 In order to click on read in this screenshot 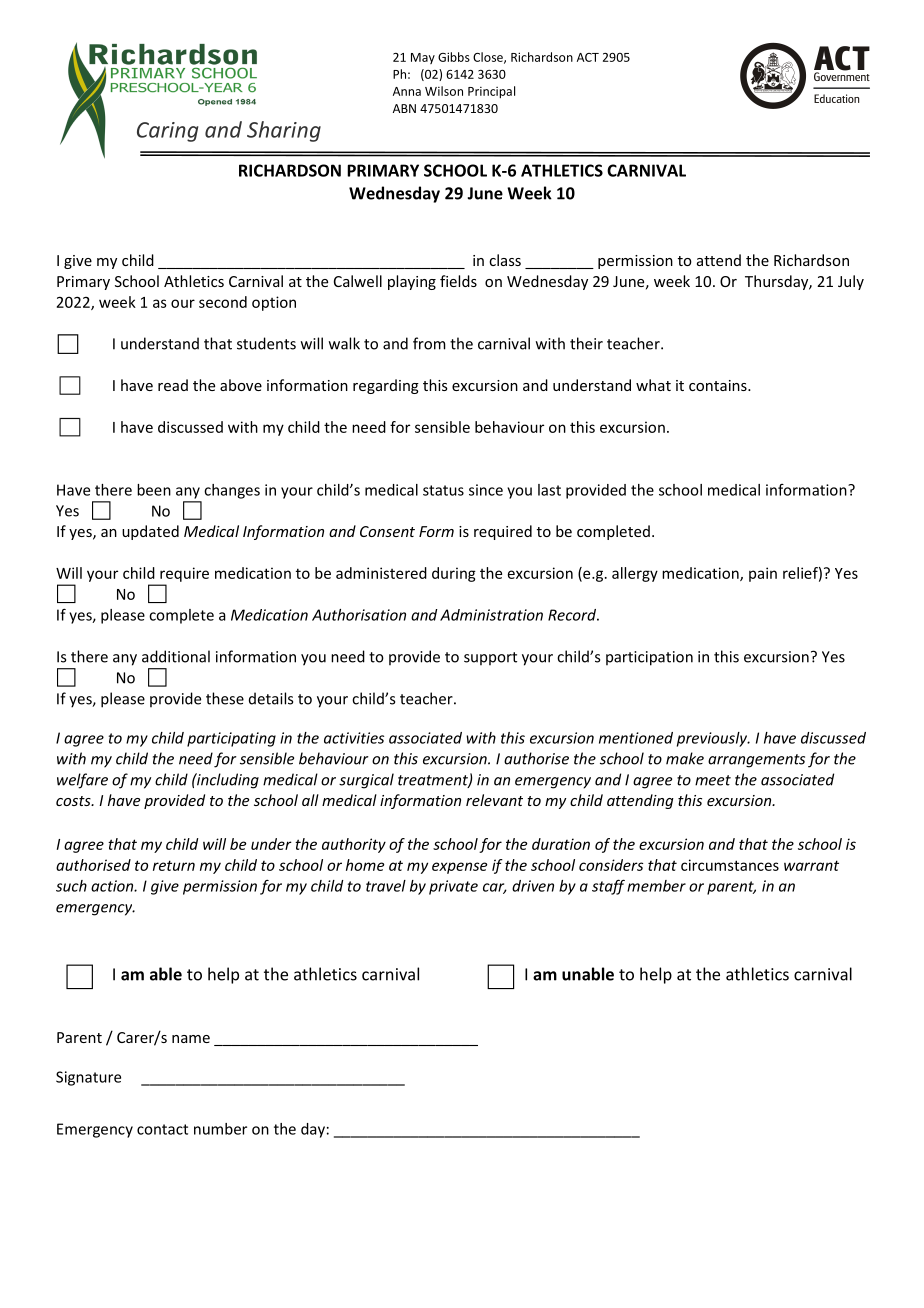, I will do `click(173, 385)`.
